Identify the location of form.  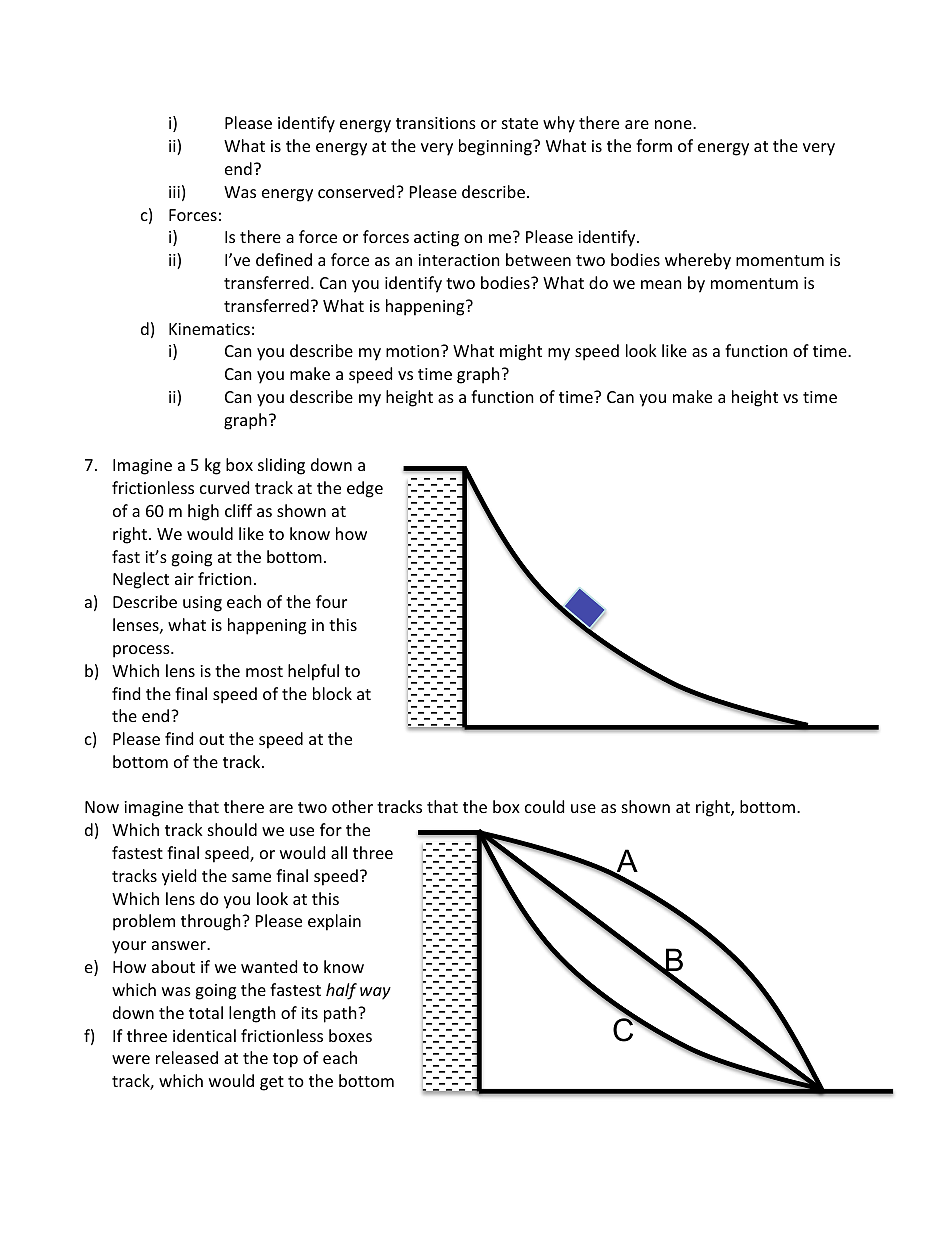
(654, 145).
